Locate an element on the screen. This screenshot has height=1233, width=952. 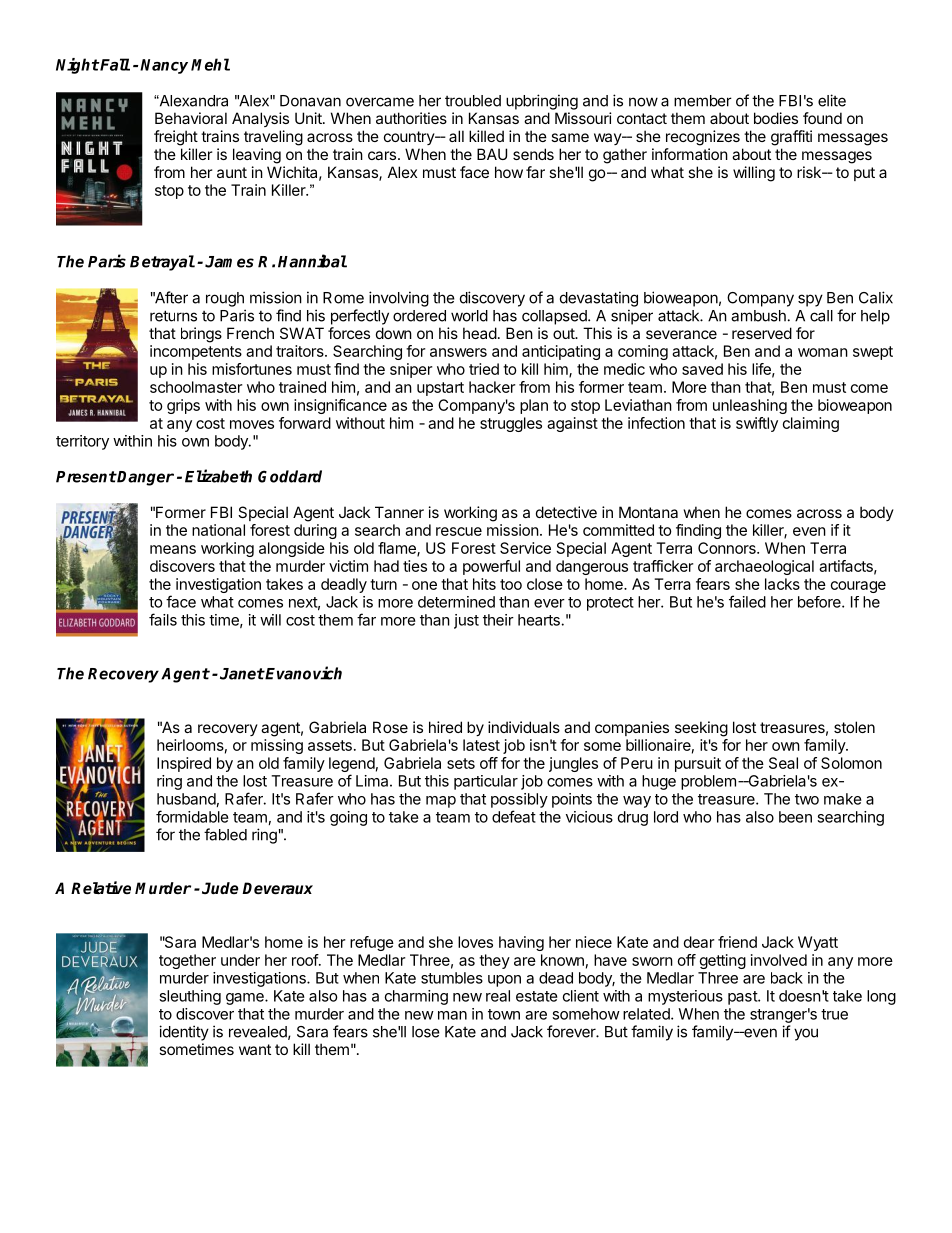
archaeological is located at coordinates (764, 567).
